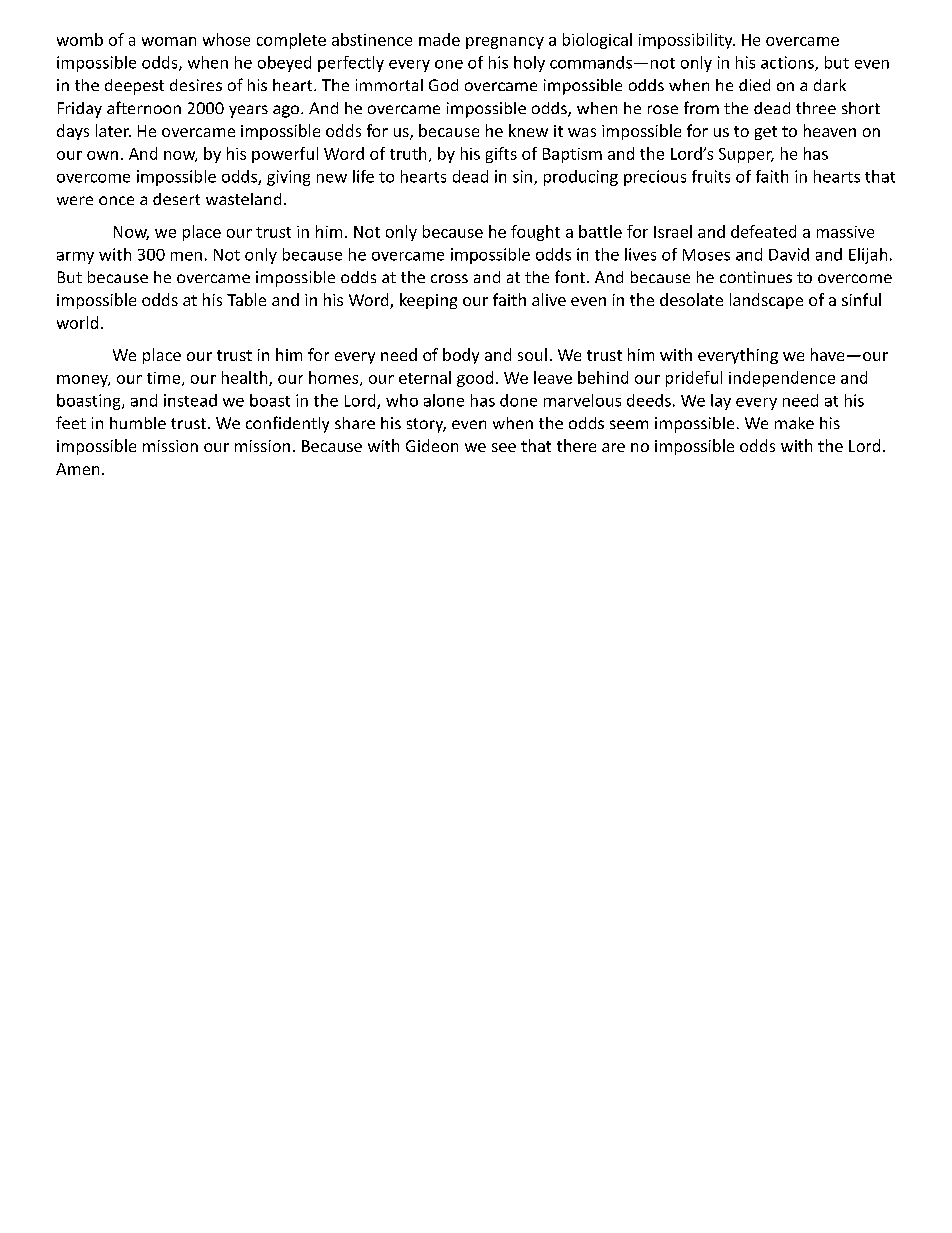 This screenshot has width=952, height=1233. I want to click on woman, so click(169, 41).
